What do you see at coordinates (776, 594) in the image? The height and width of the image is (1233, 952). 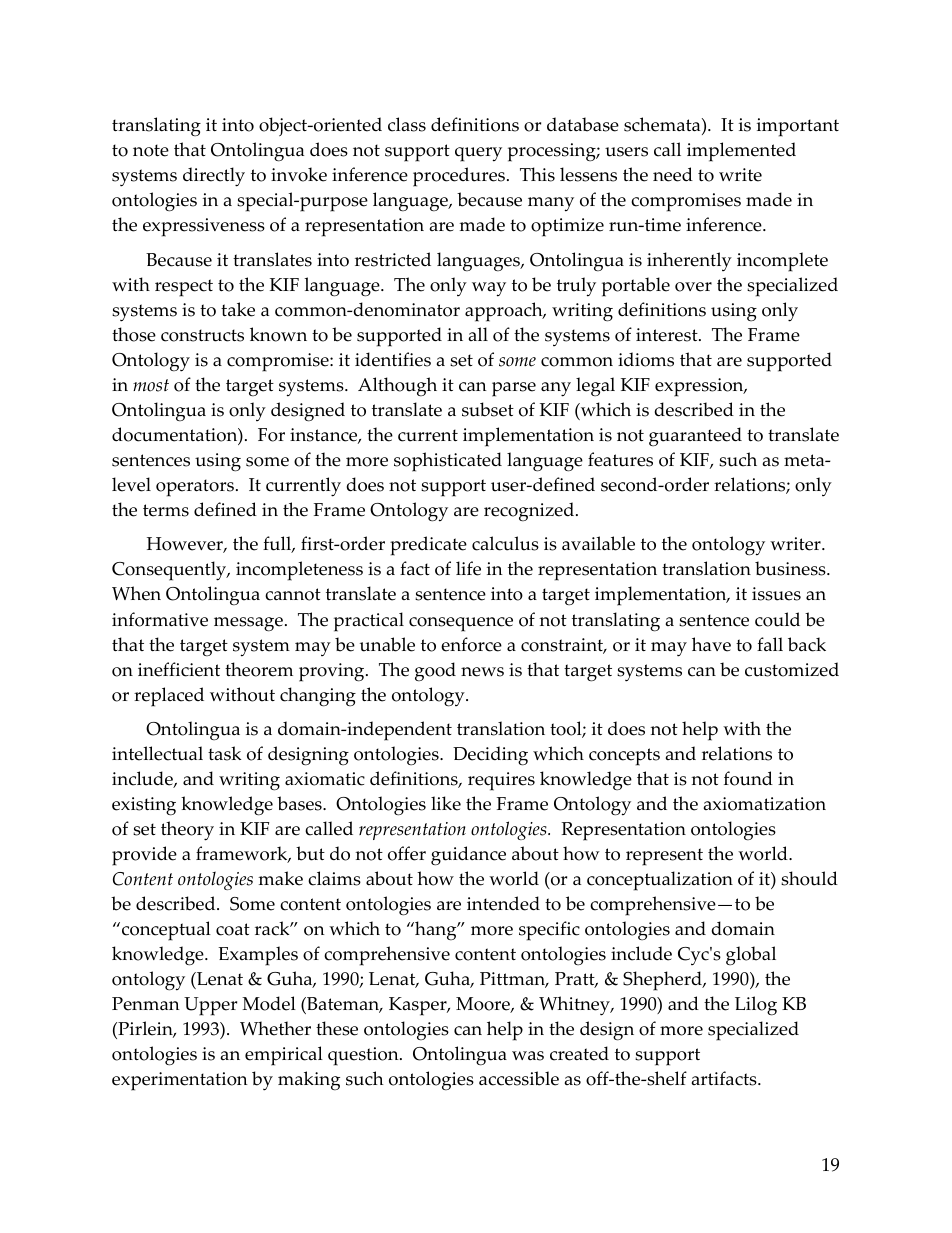 I see `issues` at bounding box center [776, 594].
